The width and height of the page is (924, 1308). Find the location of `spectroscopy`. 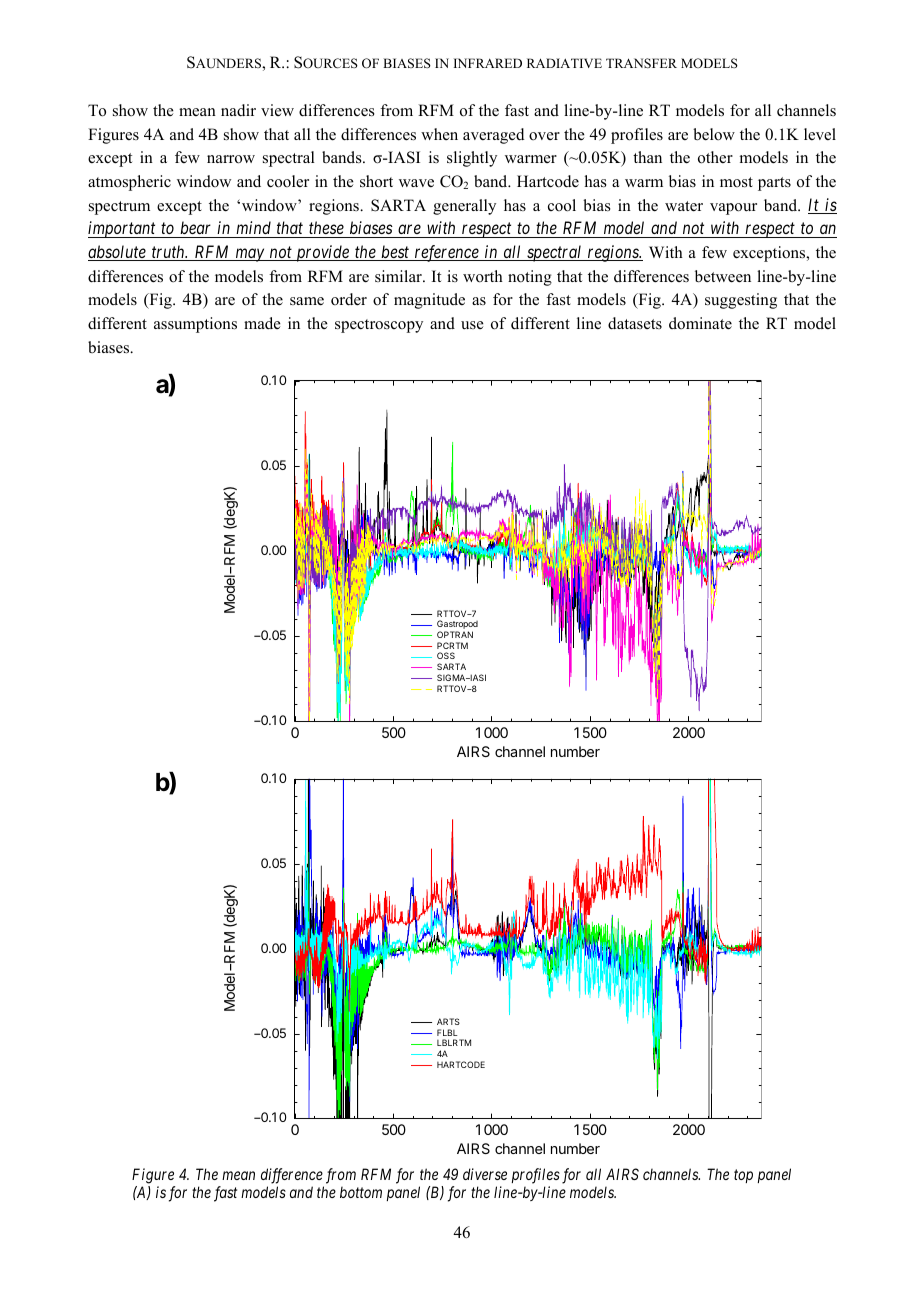

spectroscopy is located at coordinates (379, 326).
